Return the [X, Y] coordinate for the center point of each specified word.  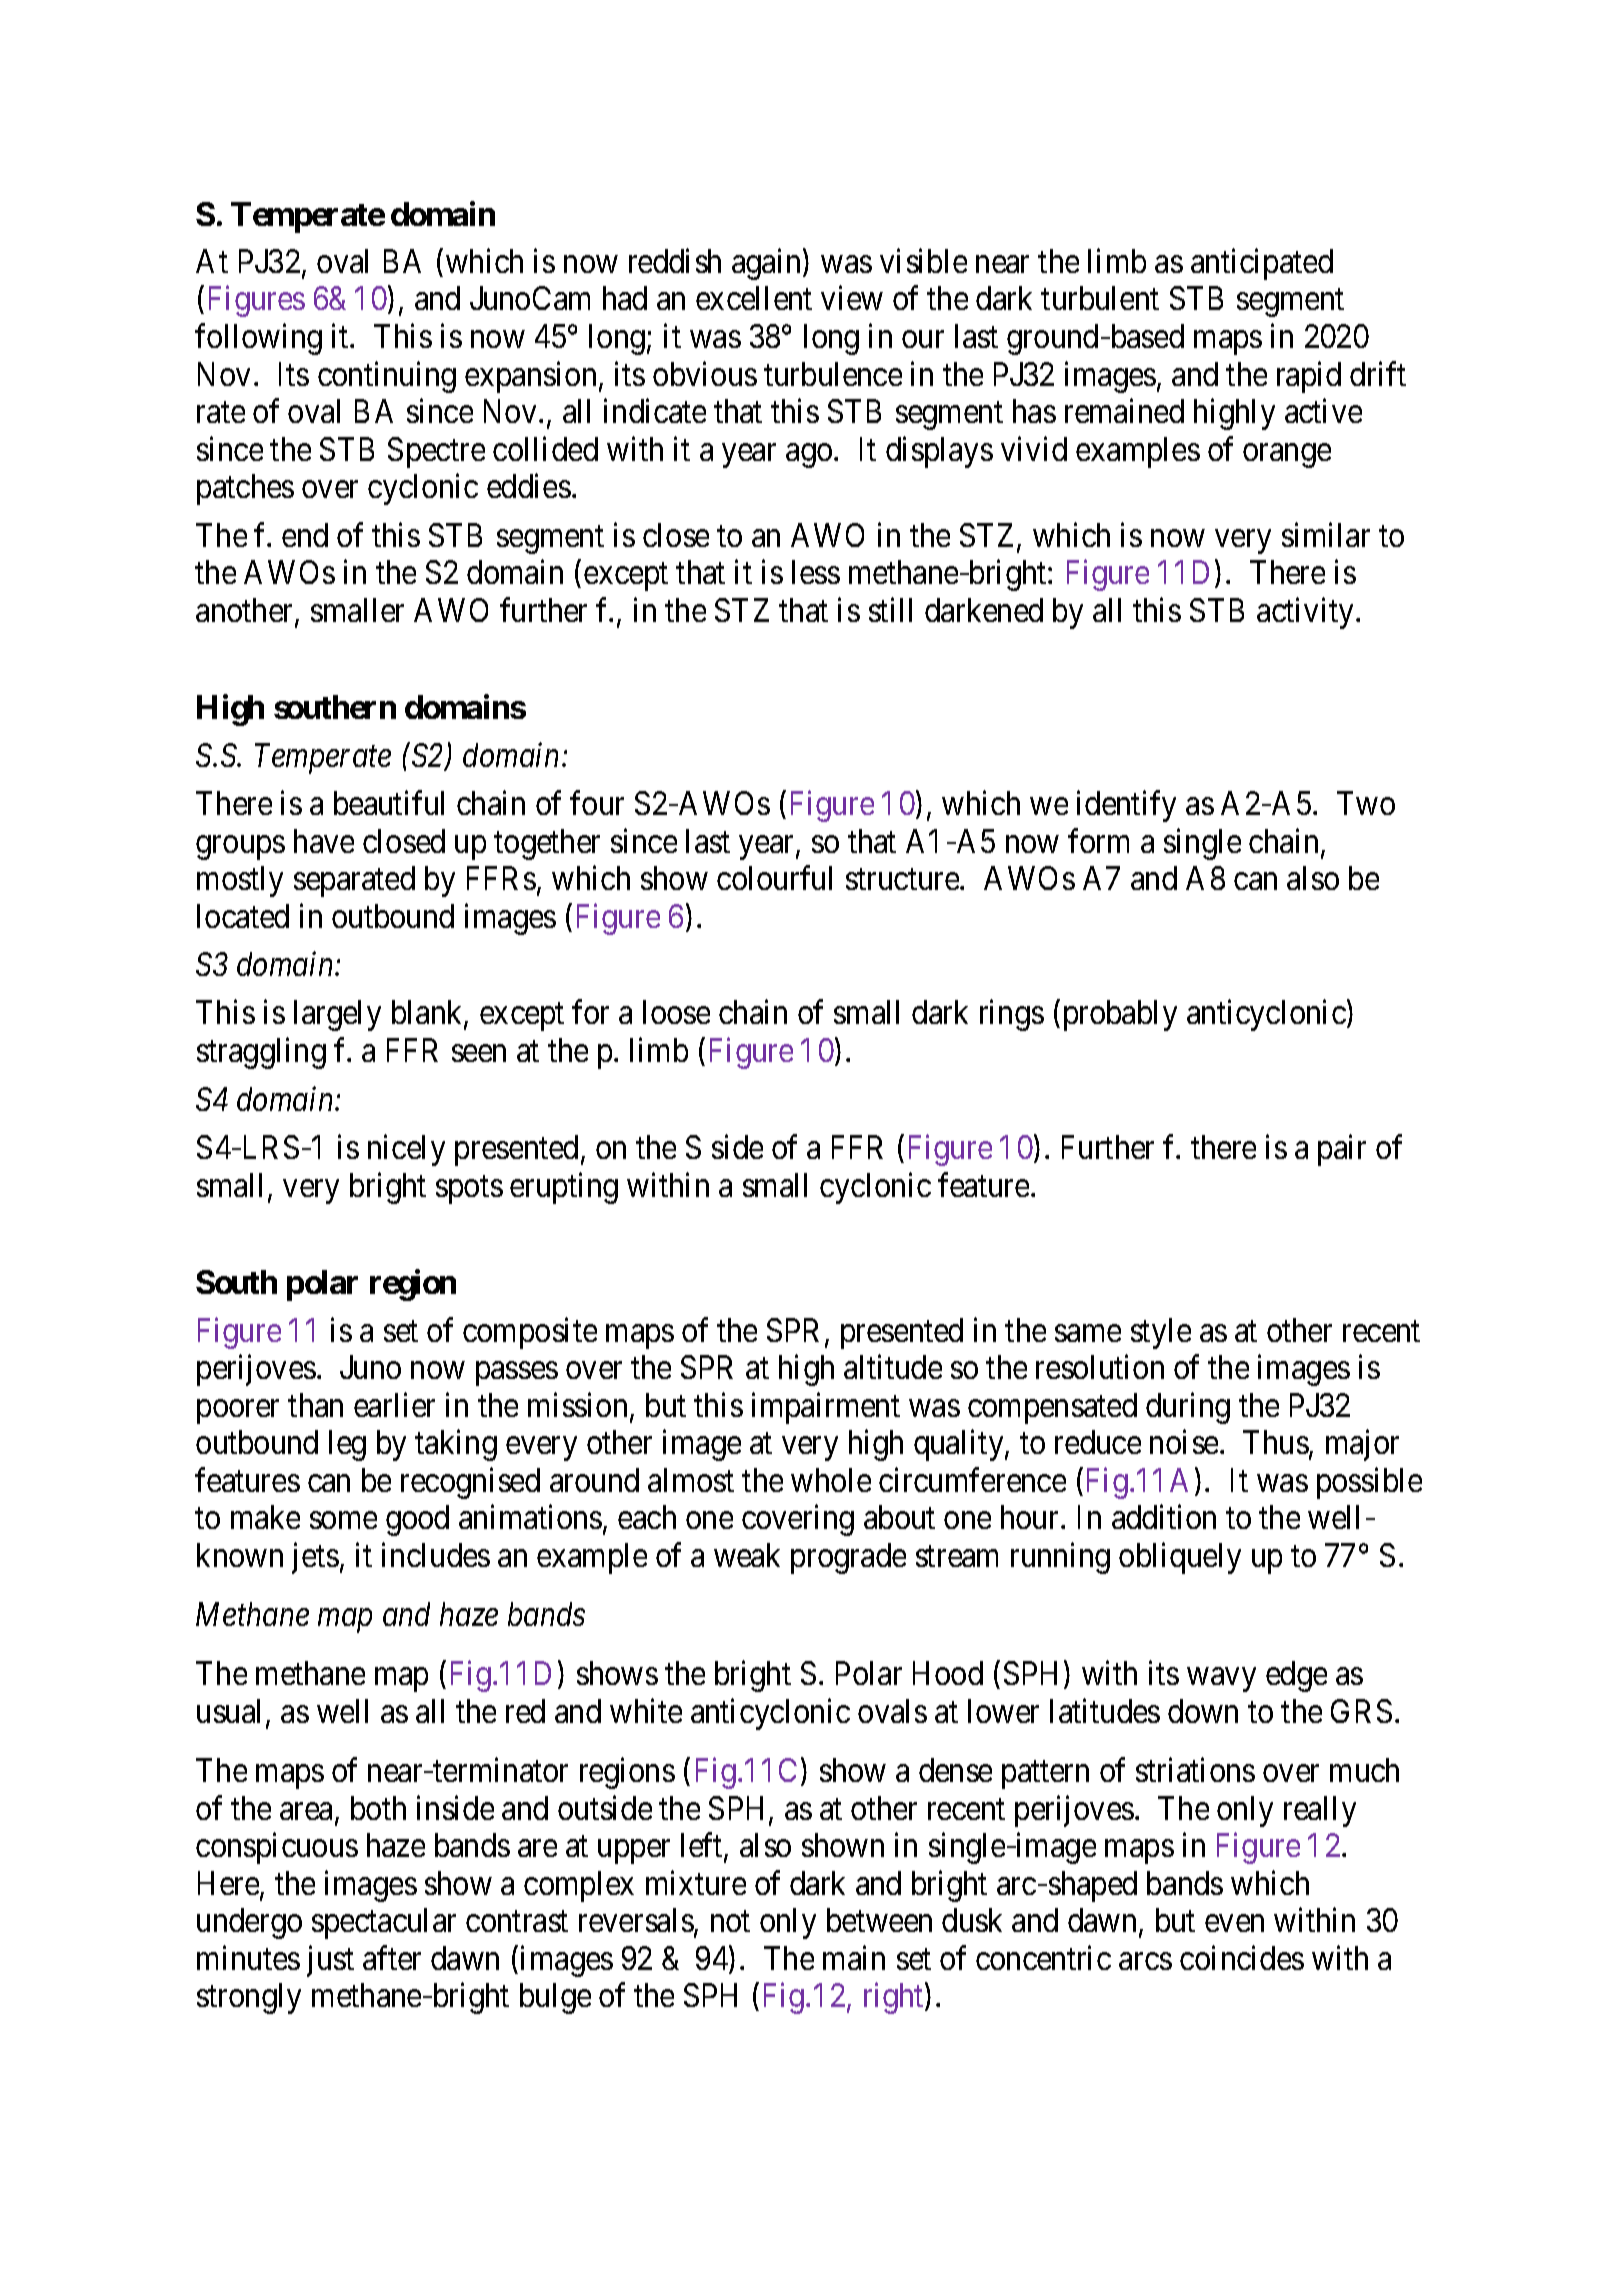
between [879, 1920]
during [1188, 1408]
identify [1126, 806]
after [392, 1957]
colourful [774, 878]
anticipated [1262, 264]
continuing [387, 377]
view [852, 298]
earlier [394, 1404]
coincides [1242, 1957]
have [324, 841]
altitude [893, 1367]
